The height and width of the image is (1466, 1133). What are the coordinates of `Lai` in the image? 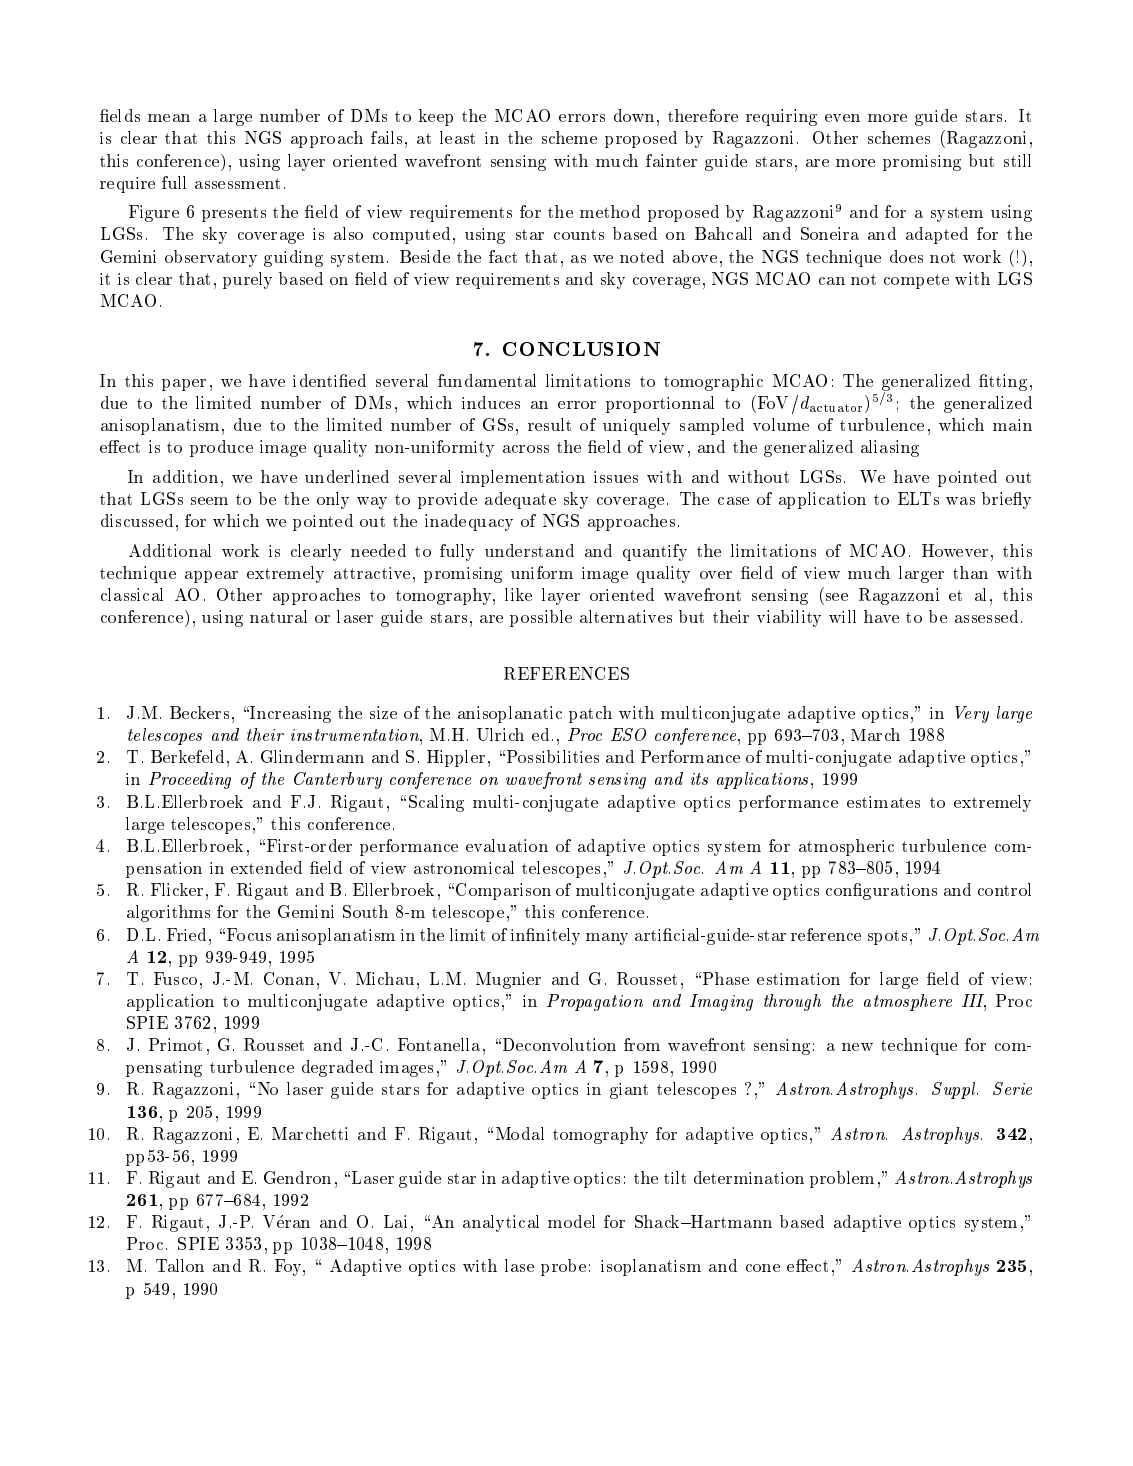 It's located at (395, 1221).
